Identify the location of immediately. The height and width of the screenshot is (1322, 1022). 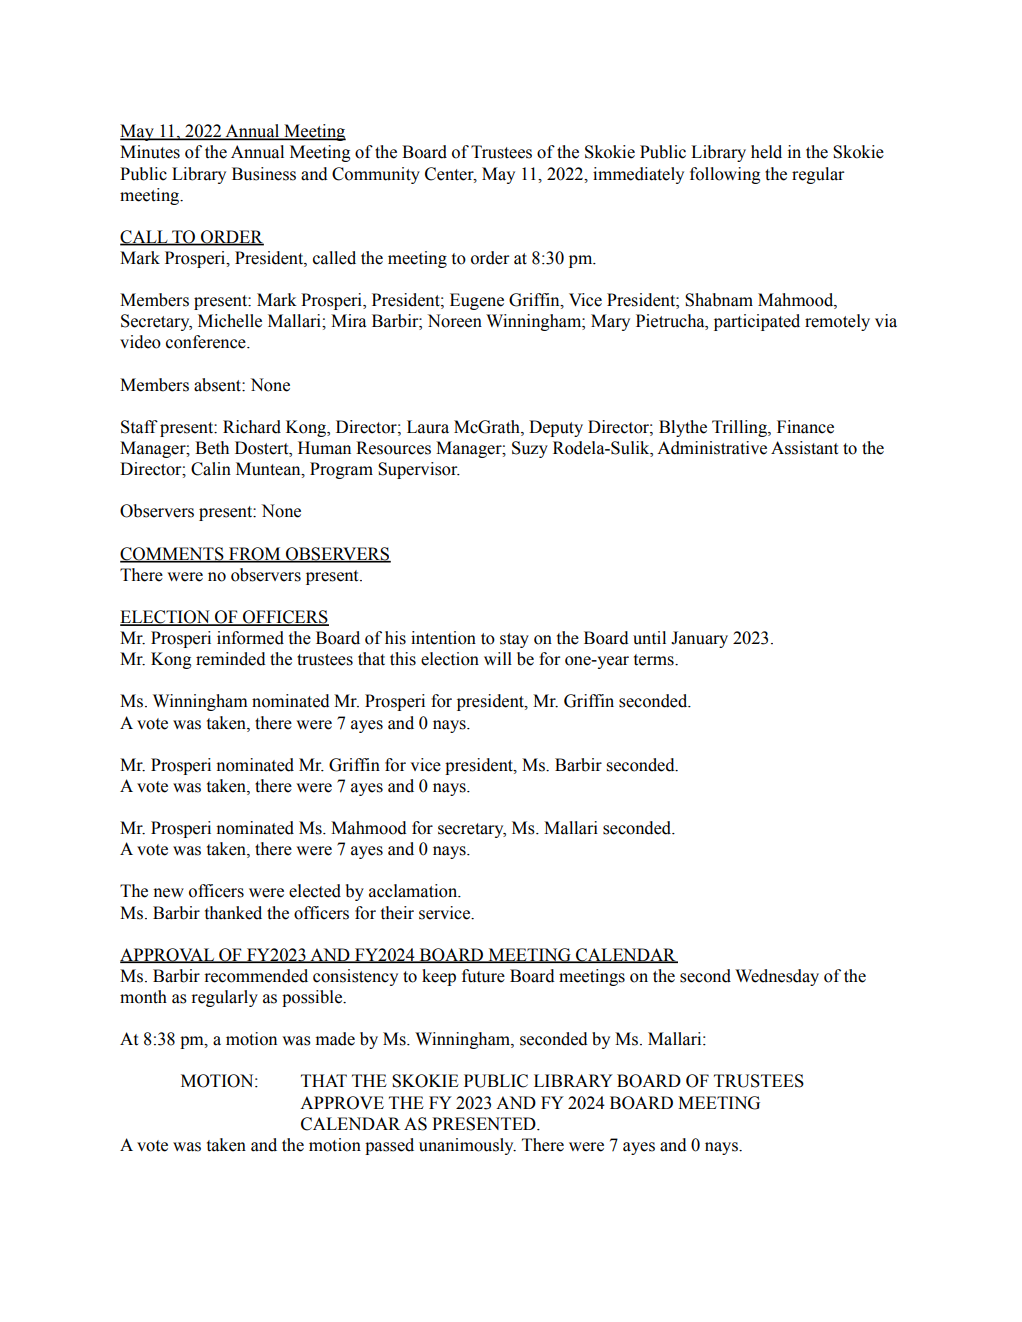
(638, 175).
